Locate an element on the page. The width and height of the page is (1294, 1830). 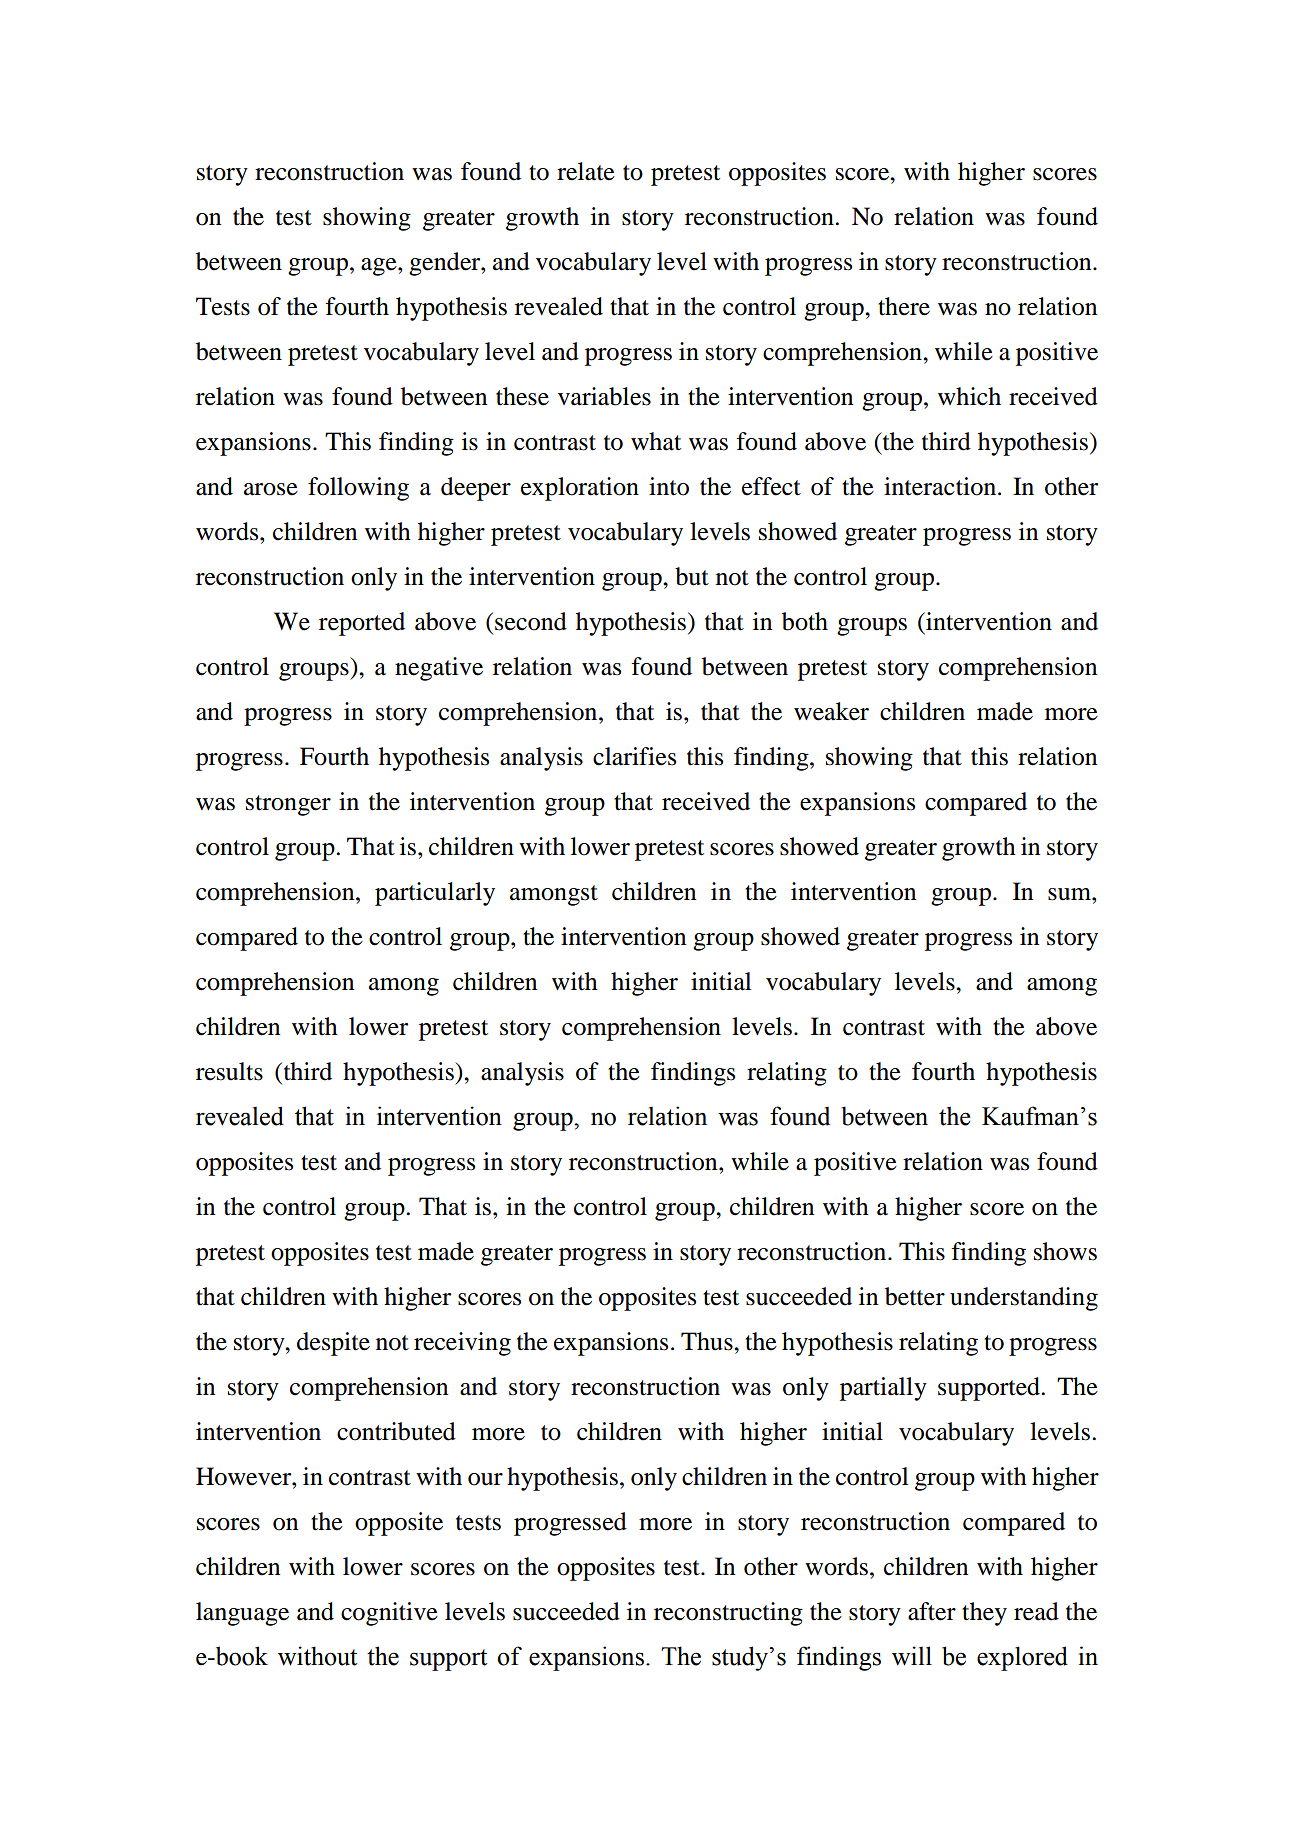
despite is located at coordinates (333, 1344).
